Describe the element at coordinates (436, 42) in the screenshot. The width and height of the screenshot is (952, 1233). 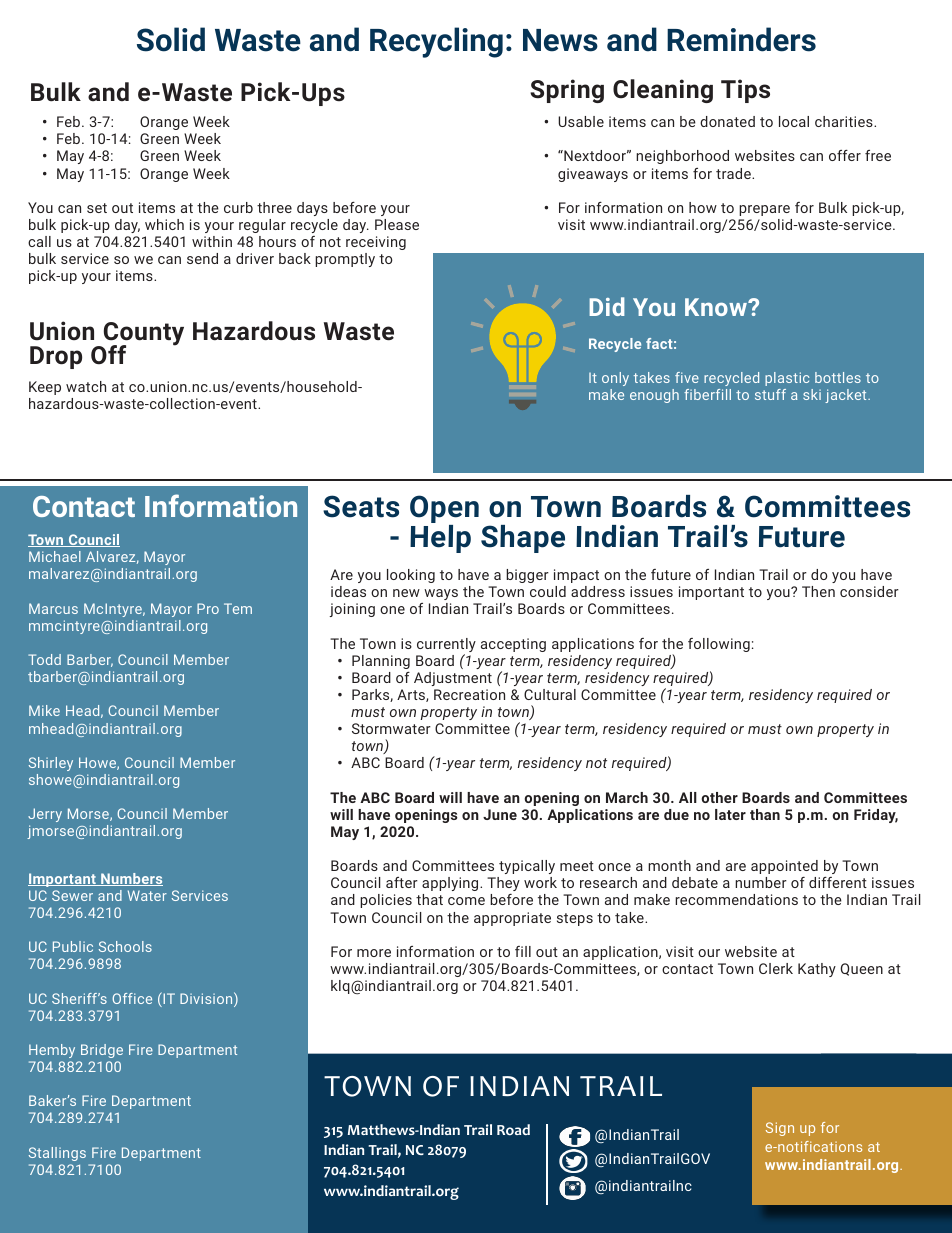
I see `Recycling` at that location.
